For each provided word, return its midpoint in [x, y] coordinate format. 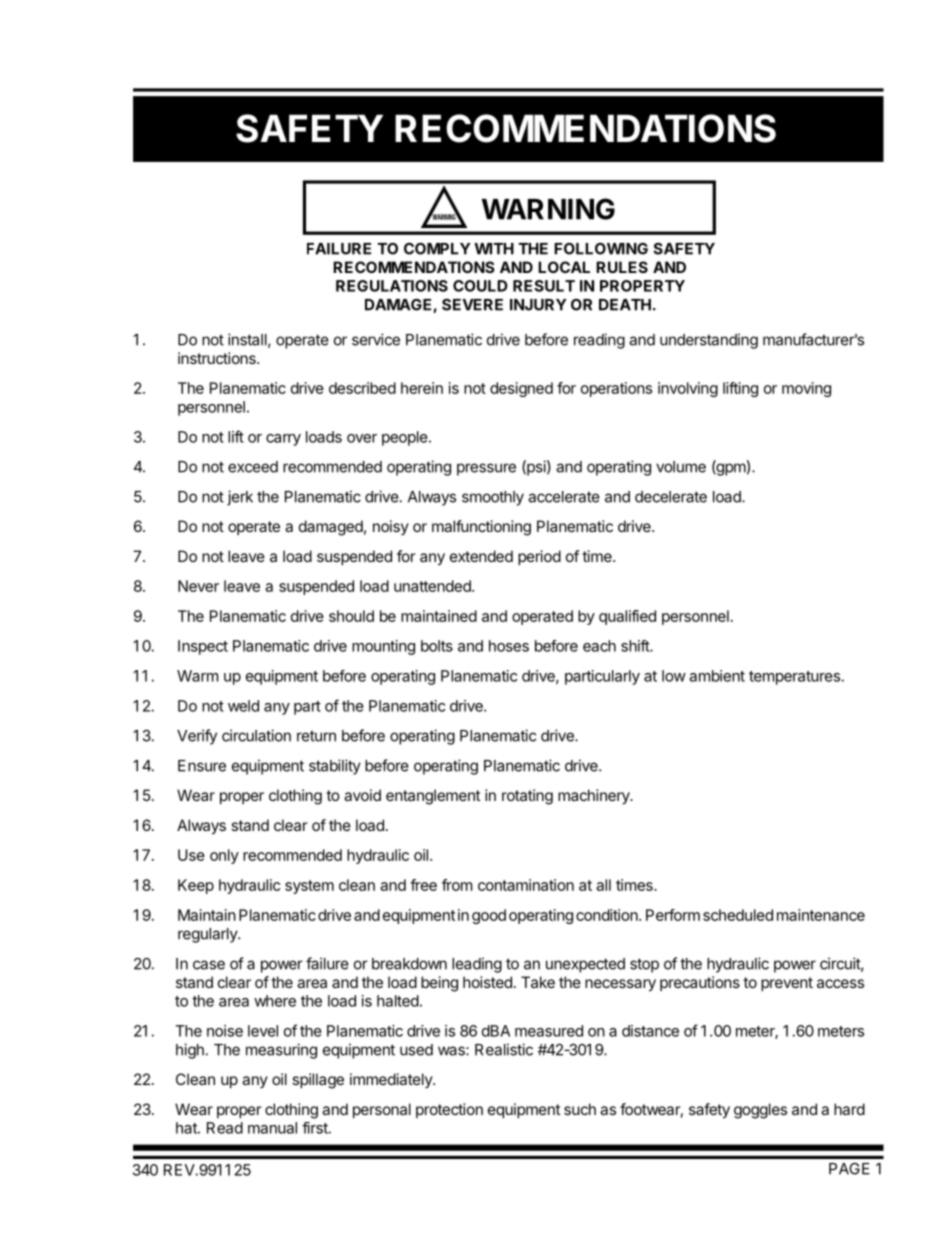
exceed [253, 467]
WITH [494, 249]
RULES [622, 267]
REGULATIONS [392, 286]
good [489, 916]
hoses [509, 646]
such [580, 1109]
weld [243, 706]
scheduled [738, 915]
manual [272, 1128]
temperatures [794, 678]
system [309, 887]
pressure [486, 469]
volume [681, 467]
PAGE [849, 1169]
